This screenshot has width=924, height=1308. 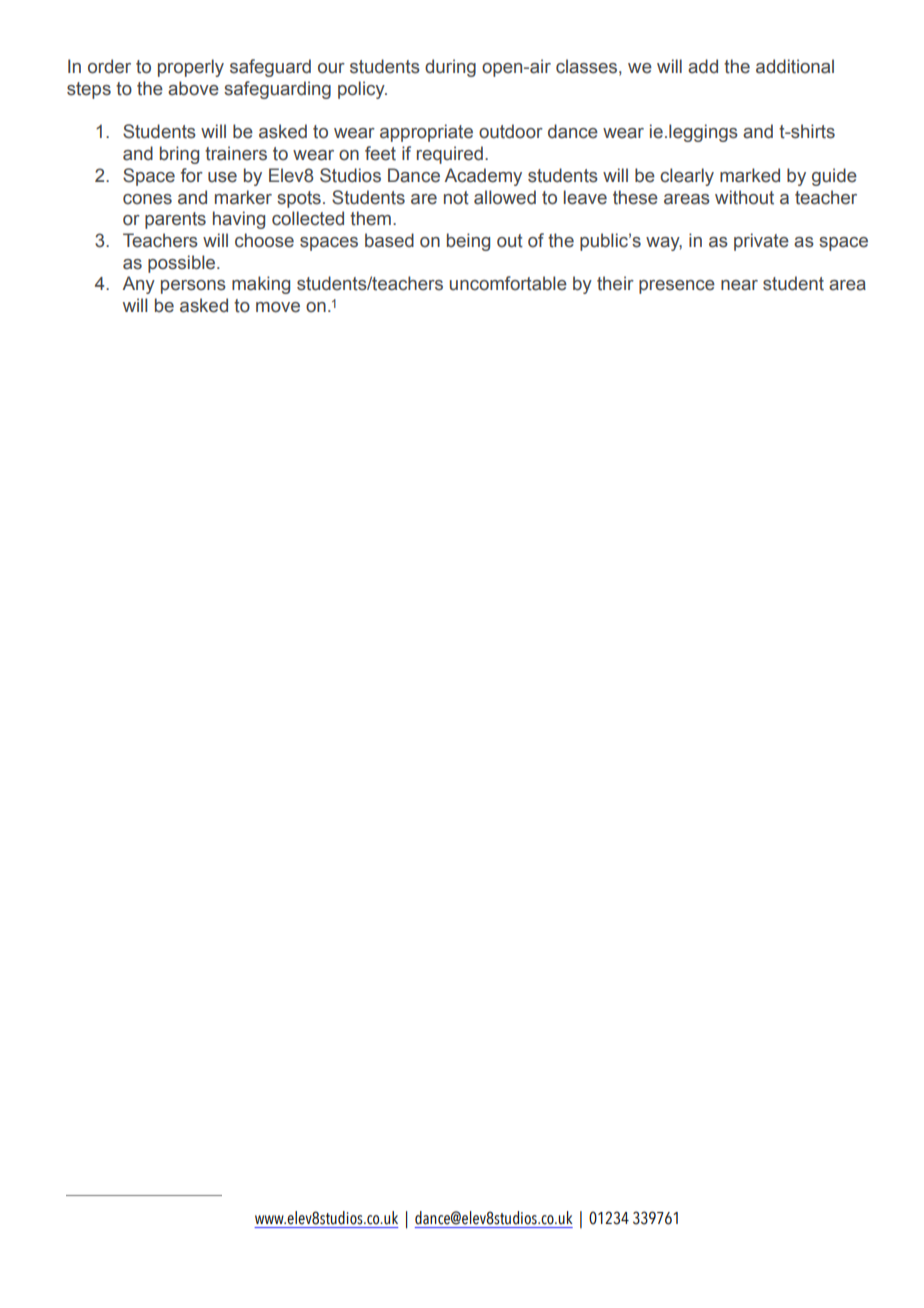 What do you see at coordinates (193, 287) in the screenshot?
I see `persons` at bounding box center [193, 287].
